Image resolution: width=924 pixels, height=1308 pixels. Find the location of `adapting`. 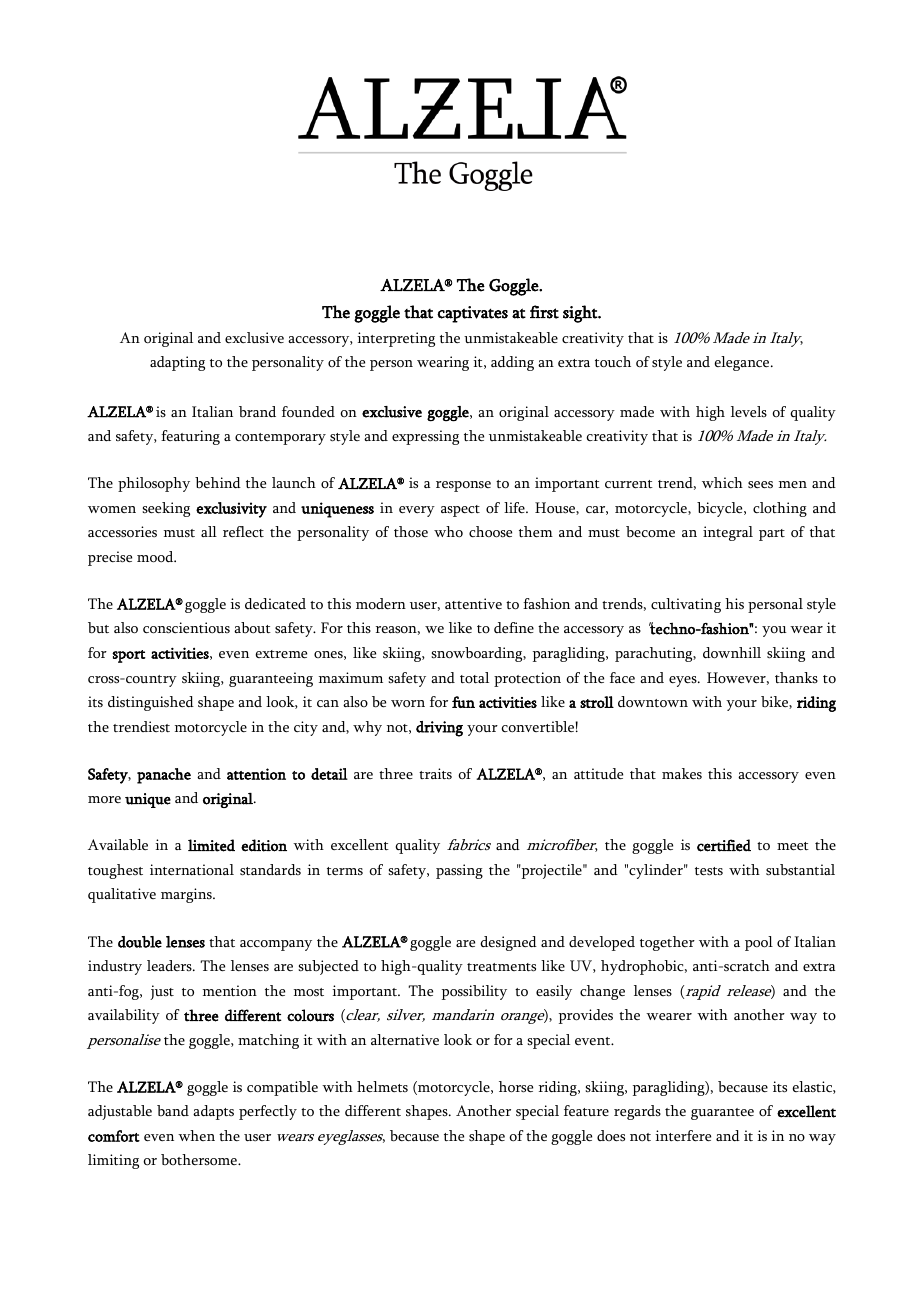

adapting is located at coordinates (177, 363).
